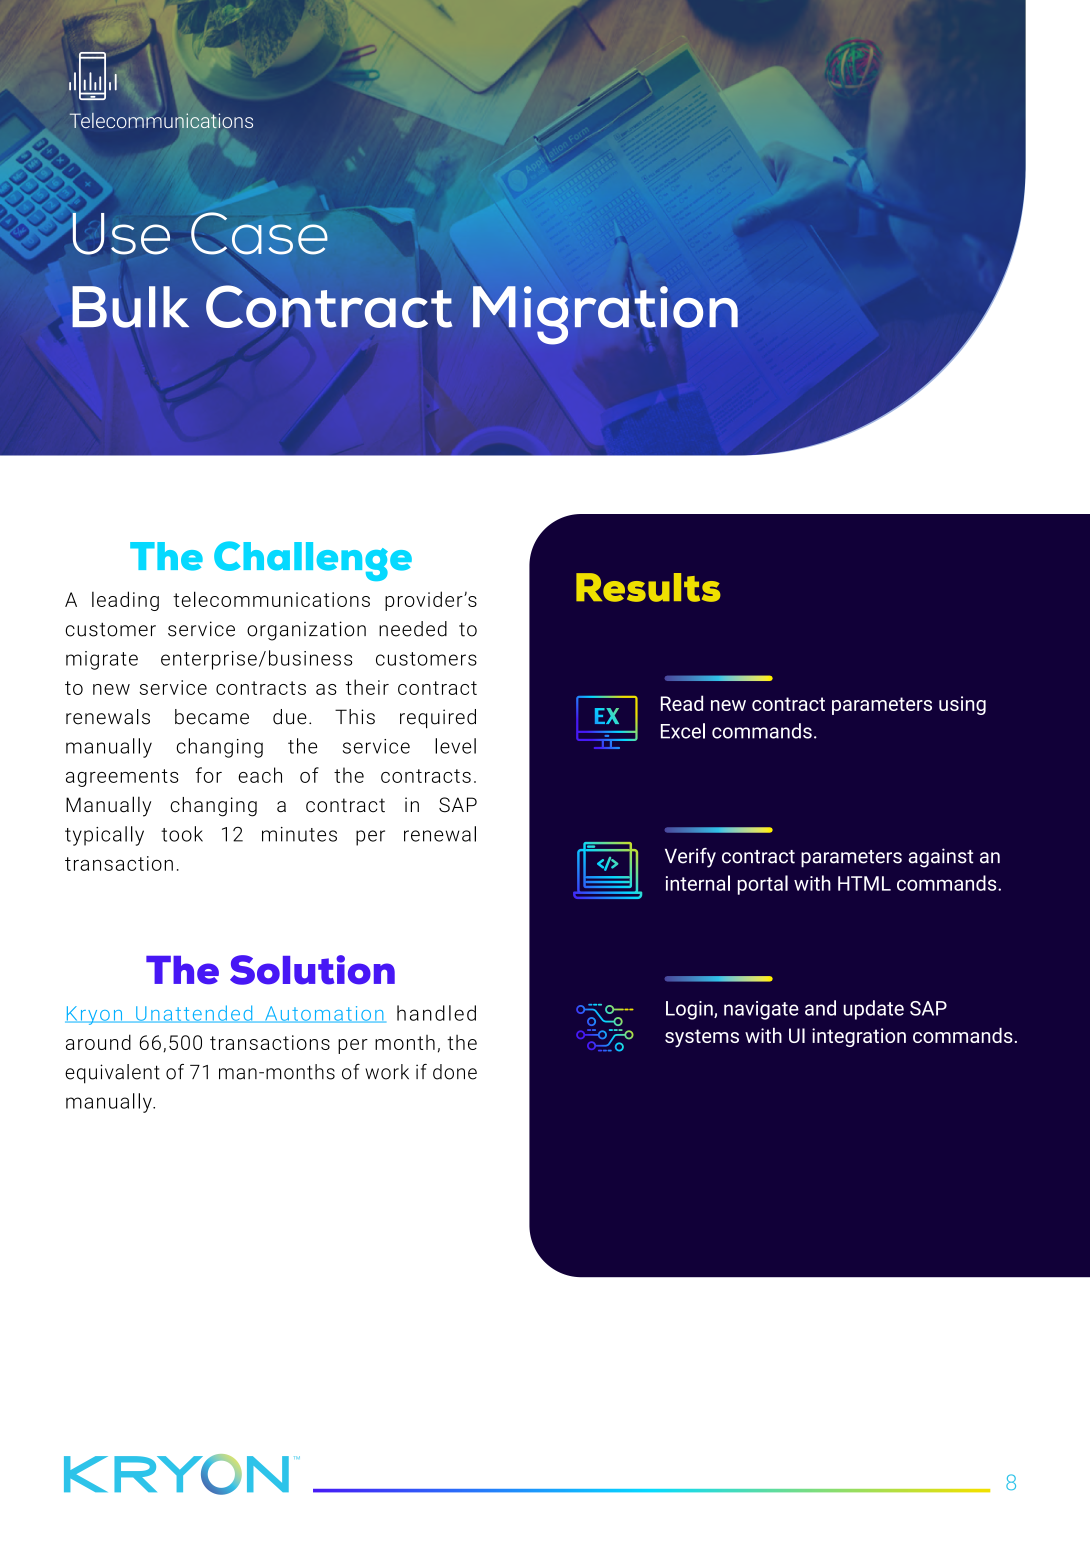 The width and height of the screenshot is (1090, 1542). What do you see at coordinates (259, 233) in the screenshot?
I see `Case` at bounding box center [259, 233].
